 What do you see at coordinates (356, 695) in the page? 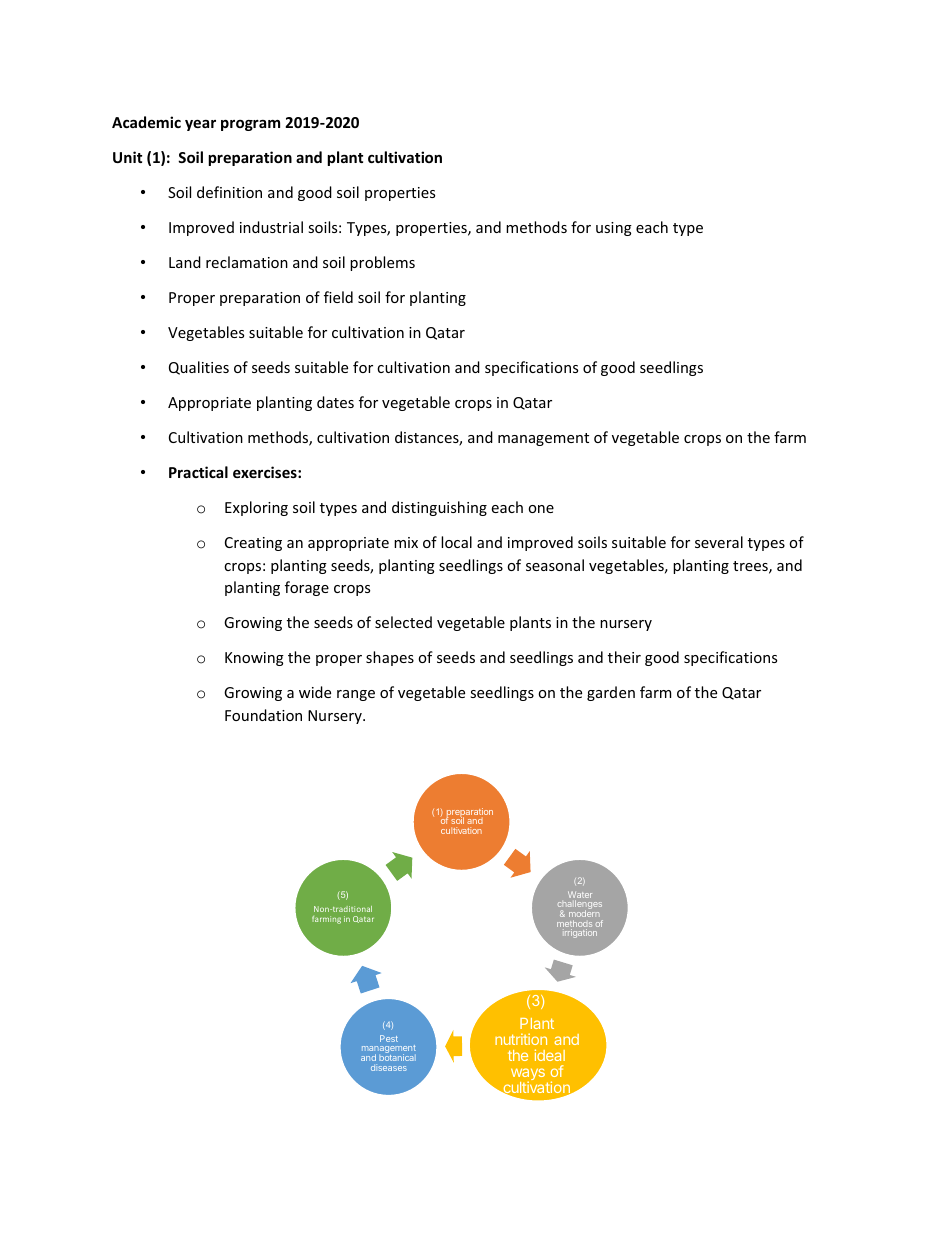
I see `range` at bounding box center [356, 695].
